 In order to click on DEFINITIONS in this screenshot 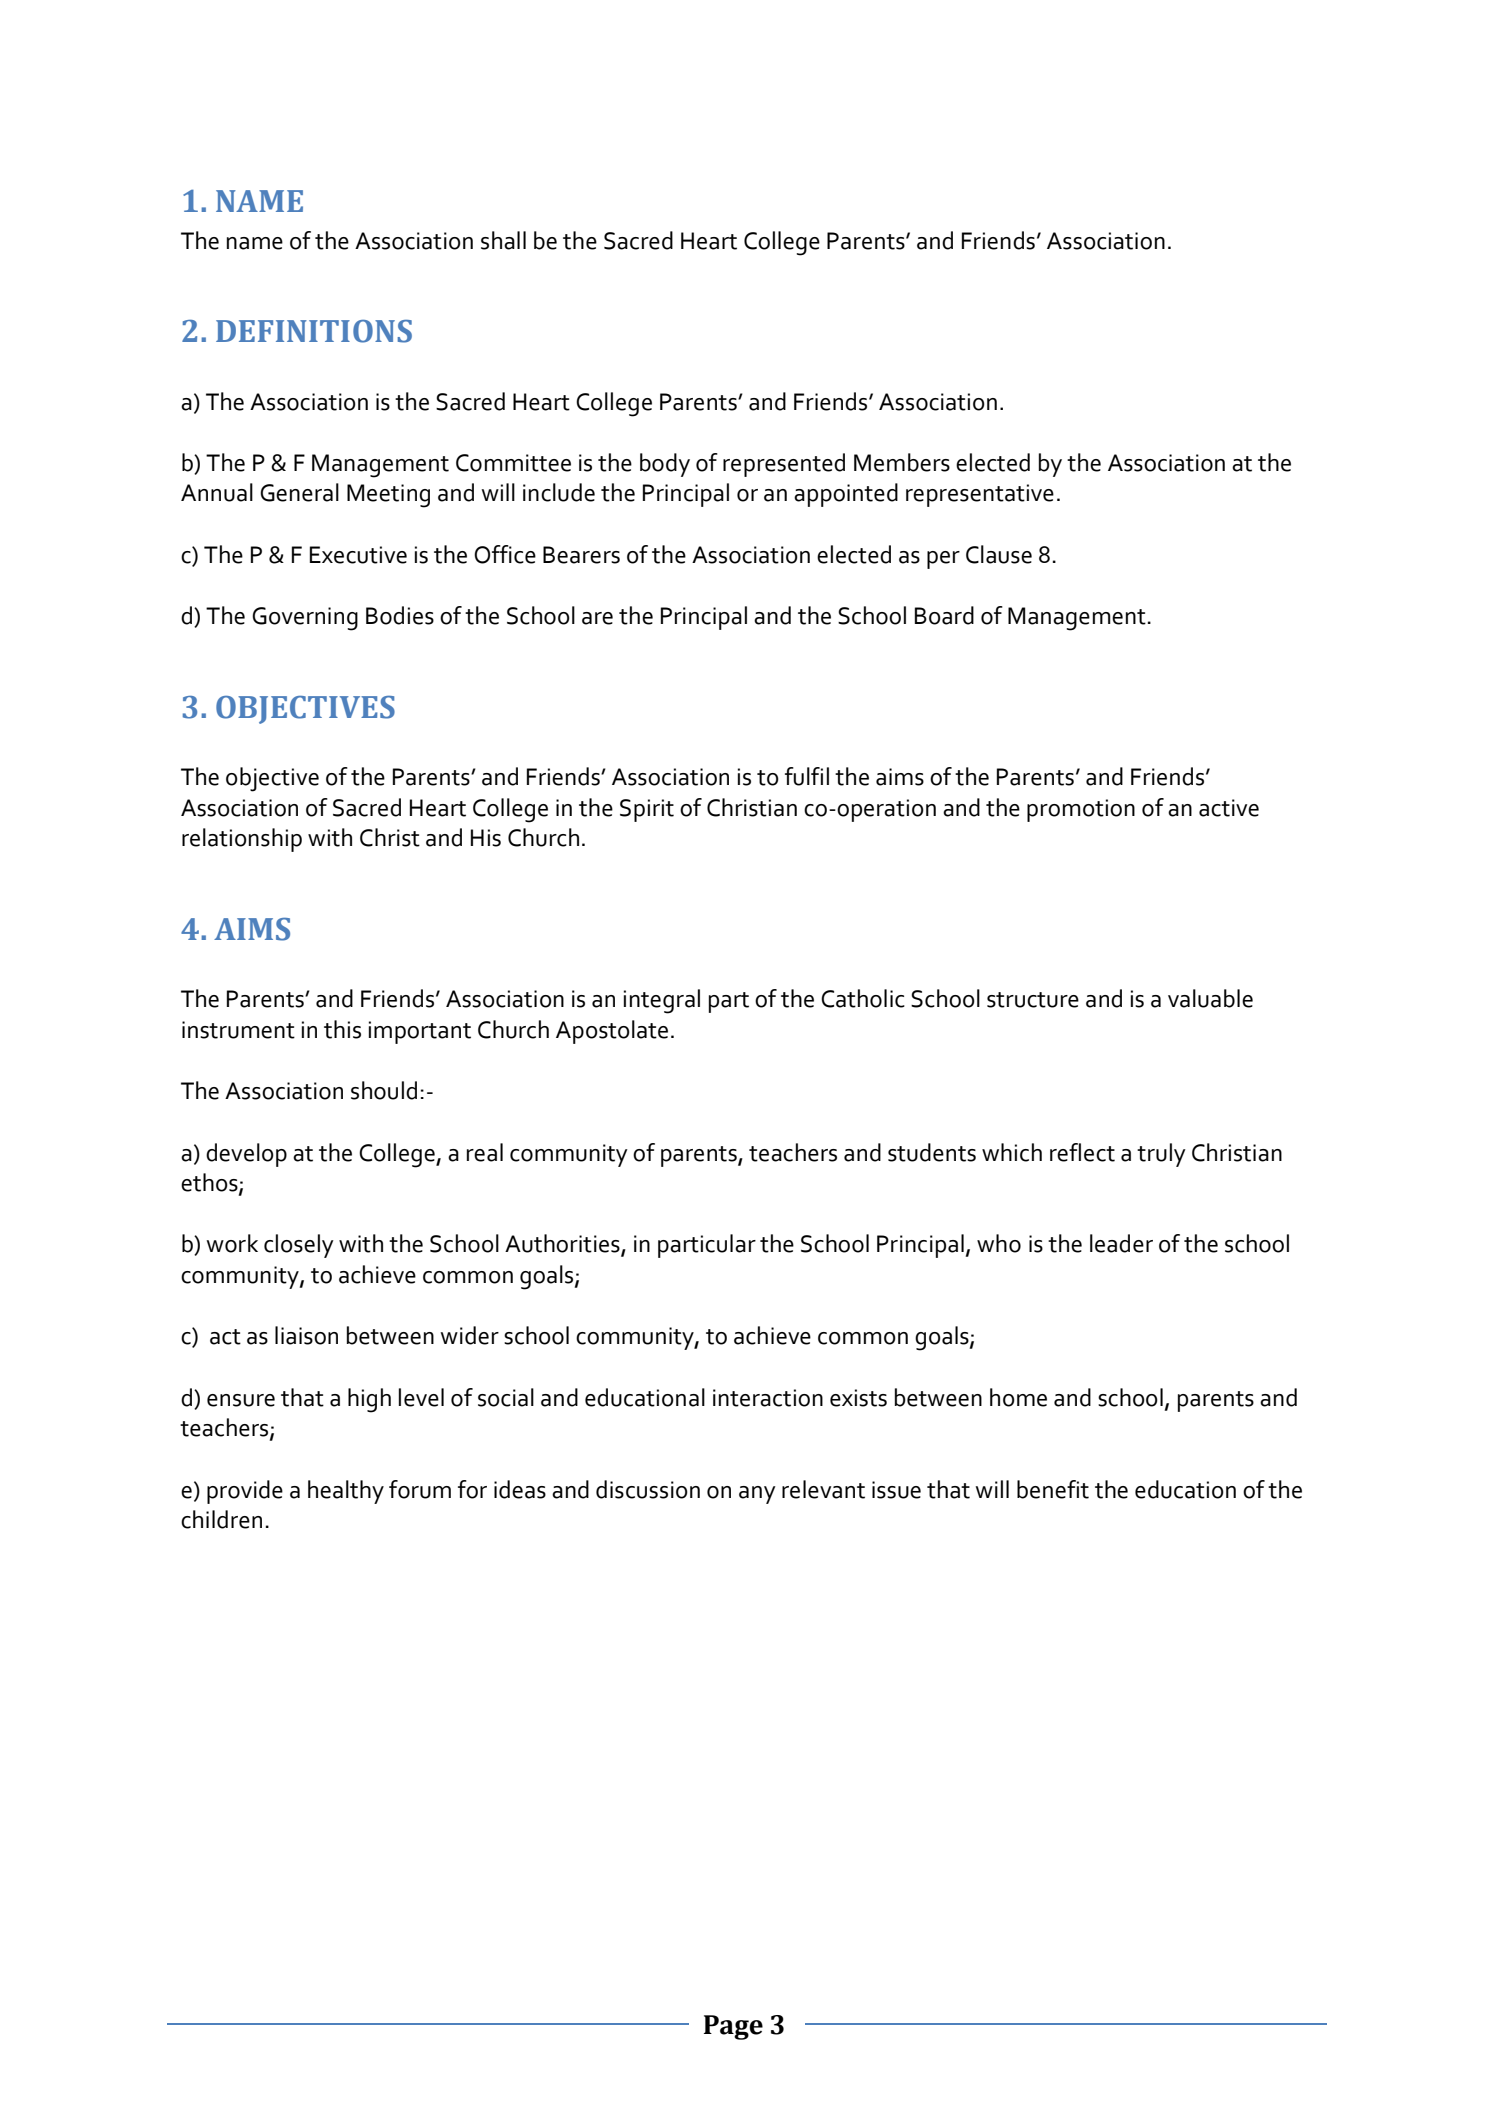, I will do `click(314, 331)`.
